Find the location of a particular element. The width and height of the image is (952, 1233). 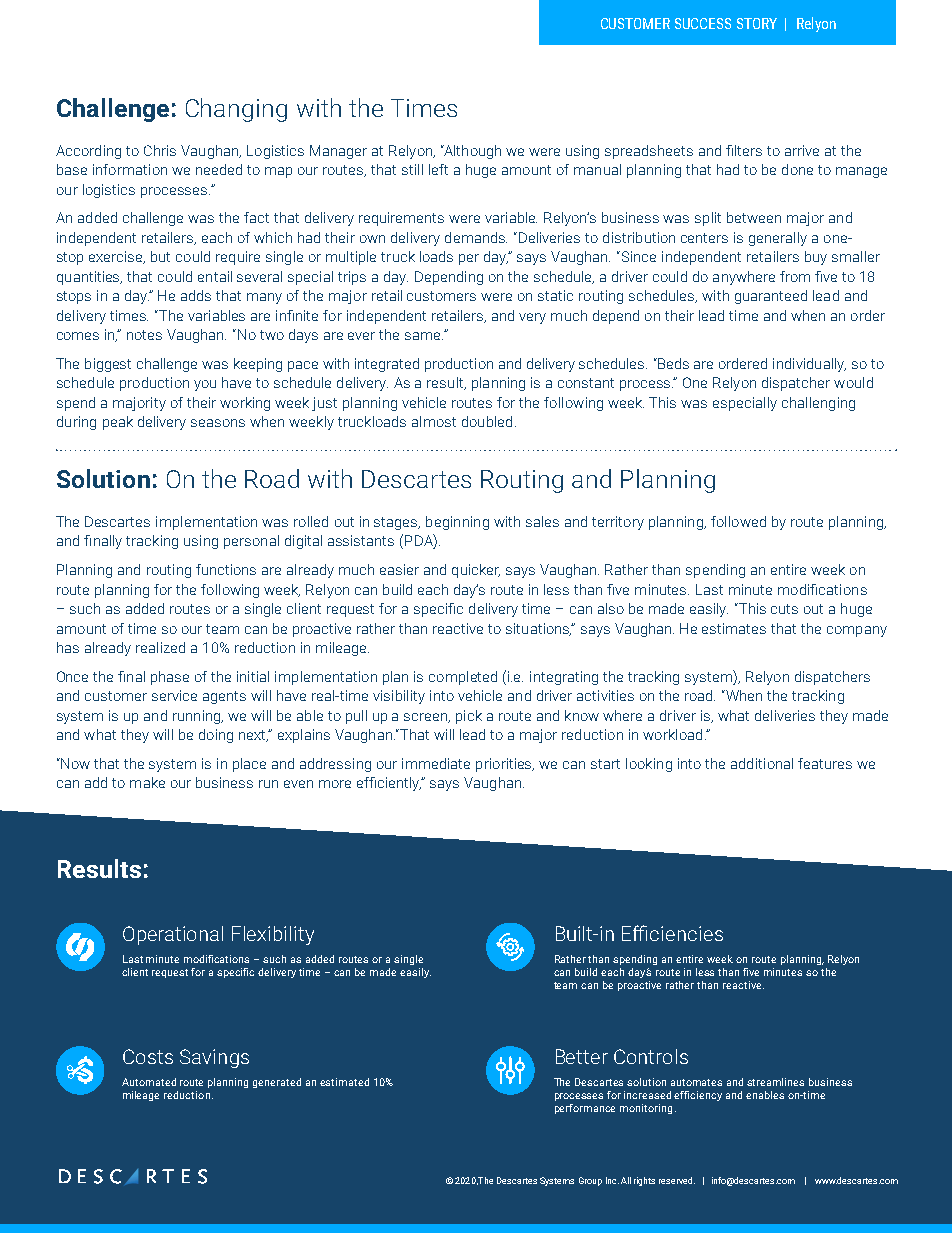

challenging is located at coordinates (818, 404).
